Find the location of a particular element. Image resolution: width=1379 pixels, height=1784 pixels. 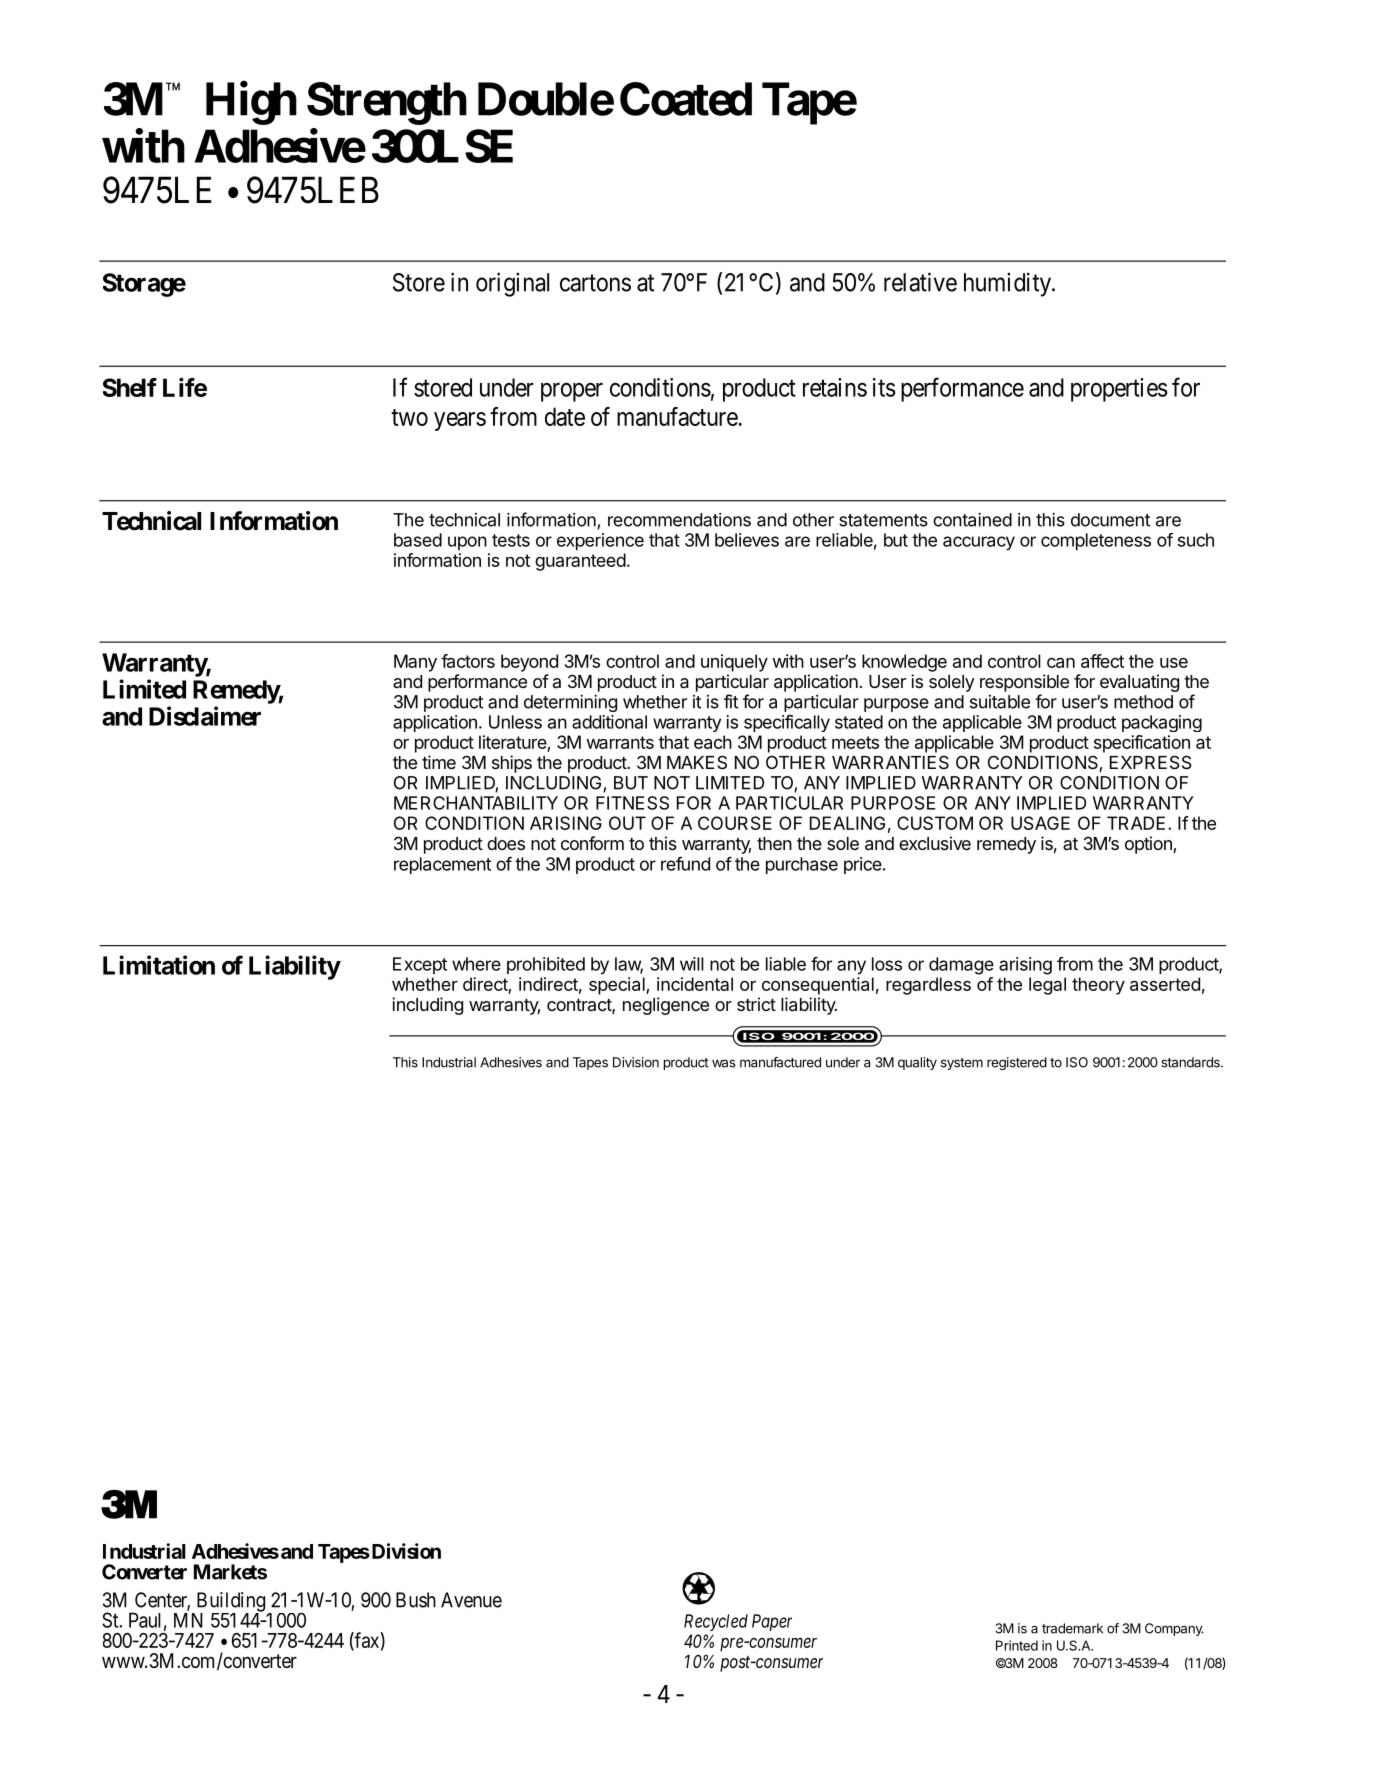

document is located at coordinates (1110, 520).
